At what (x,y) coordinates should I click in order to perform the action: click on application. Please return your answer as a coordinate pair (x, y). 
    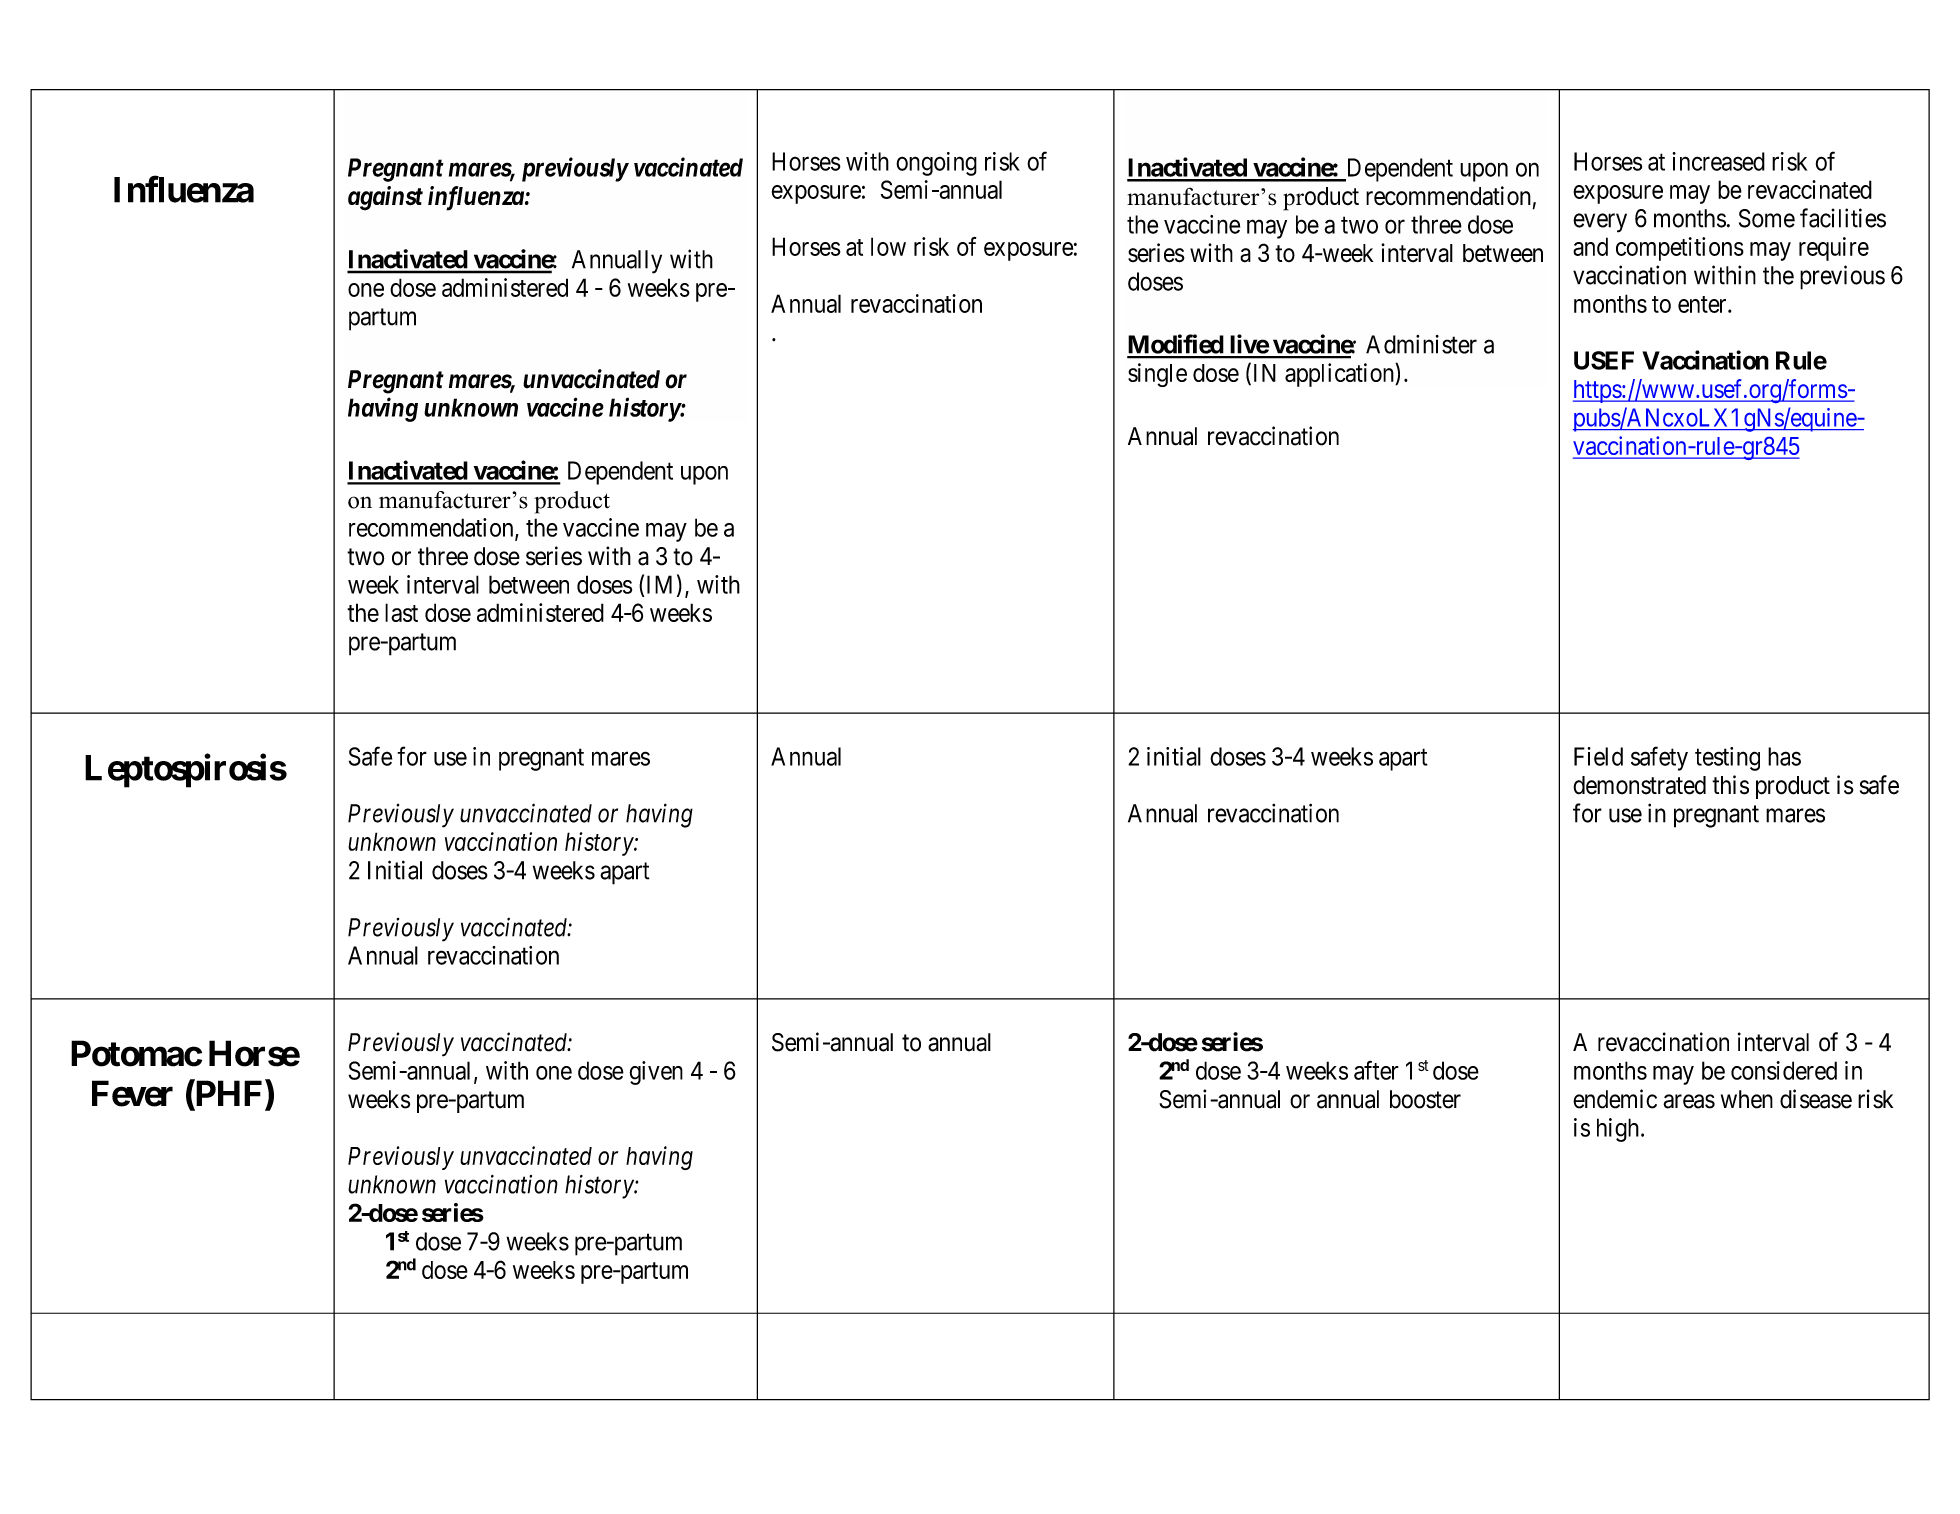
    Looking at the image, I should click on (1340, 375).
